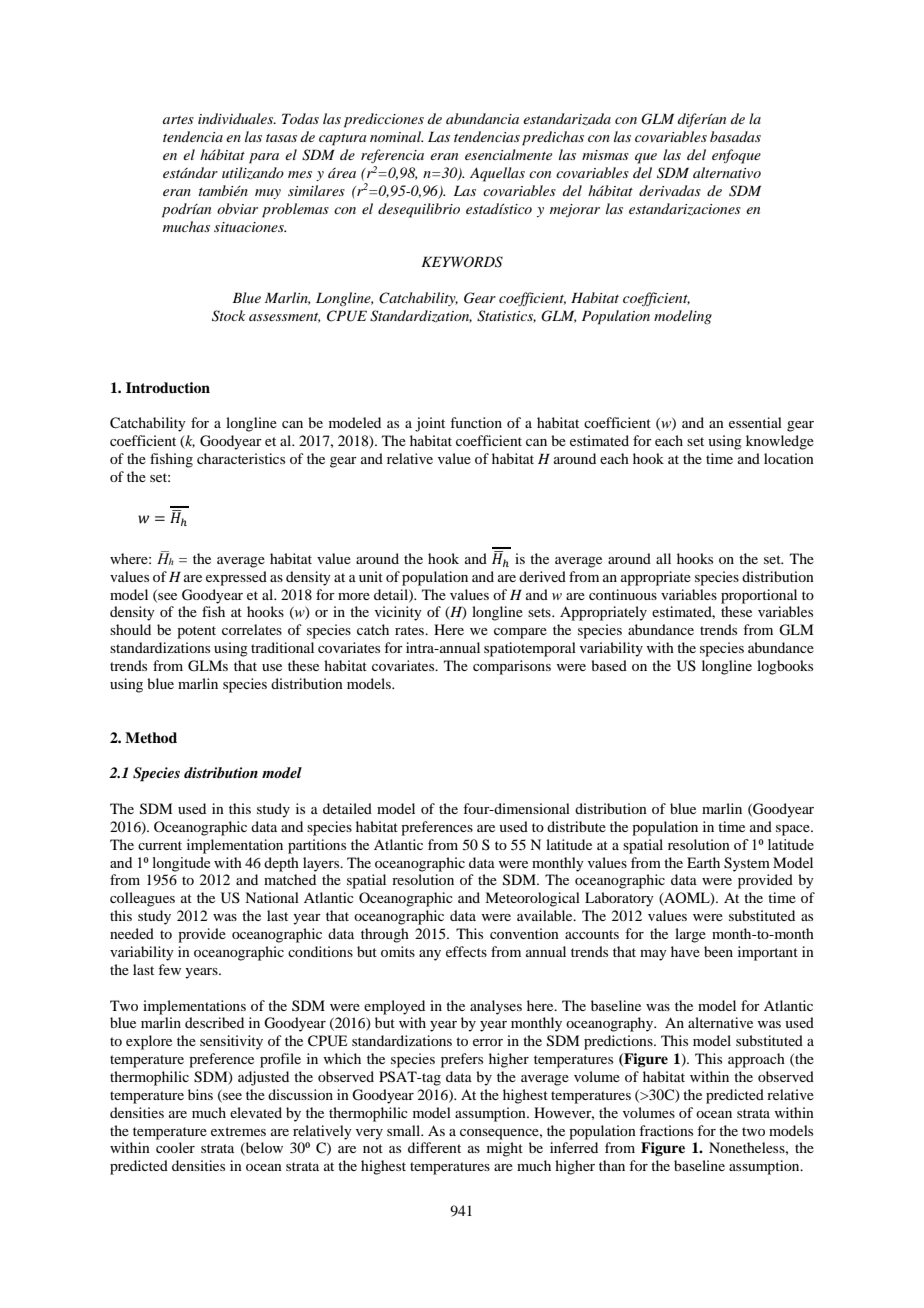 This image has height=1308, width=924. I want to click on location, so click(789, 458).
